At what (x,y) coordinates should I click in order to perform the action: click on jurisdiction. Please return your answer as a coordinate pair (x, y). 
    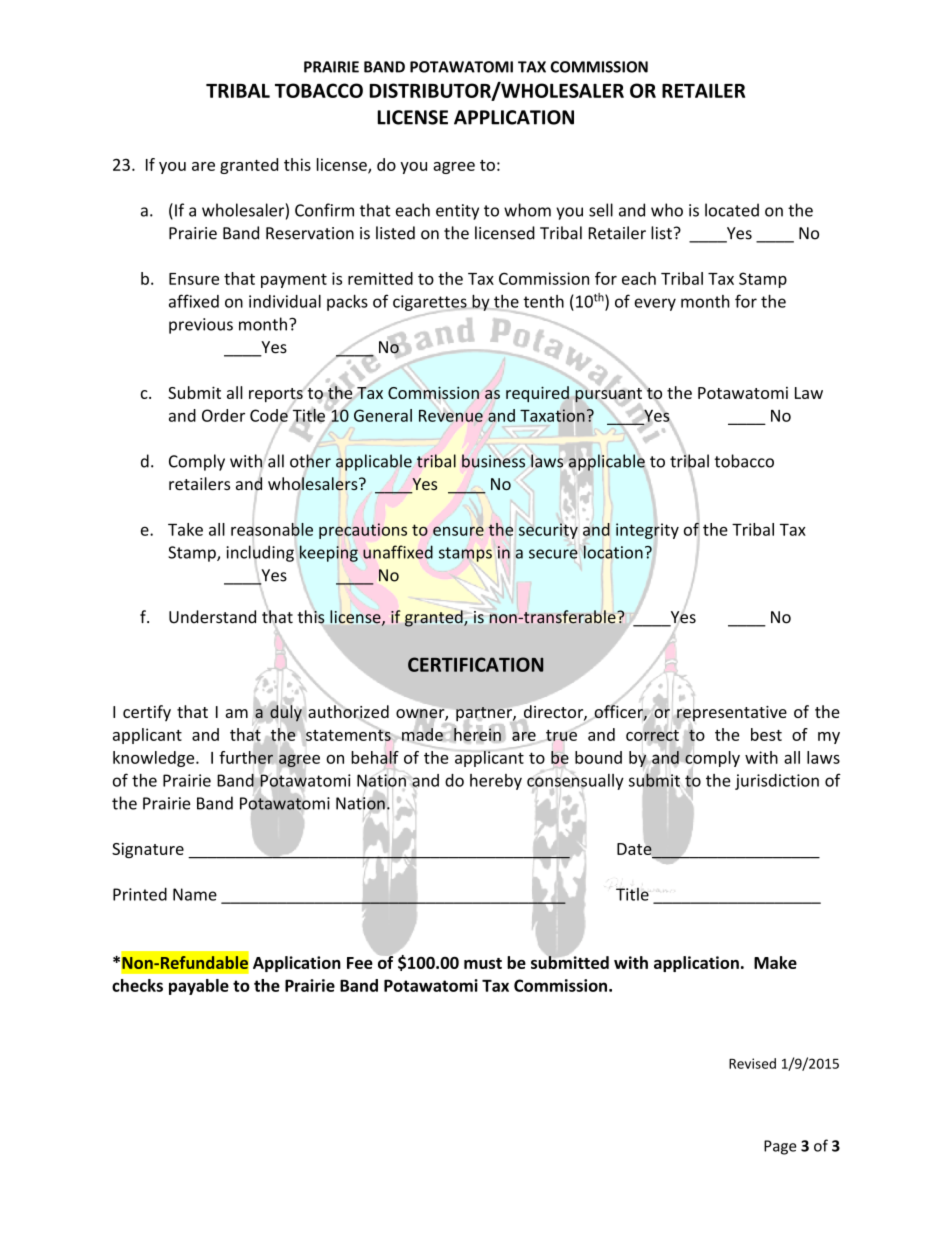
    Looking at the image, I should click on (777, 782).
